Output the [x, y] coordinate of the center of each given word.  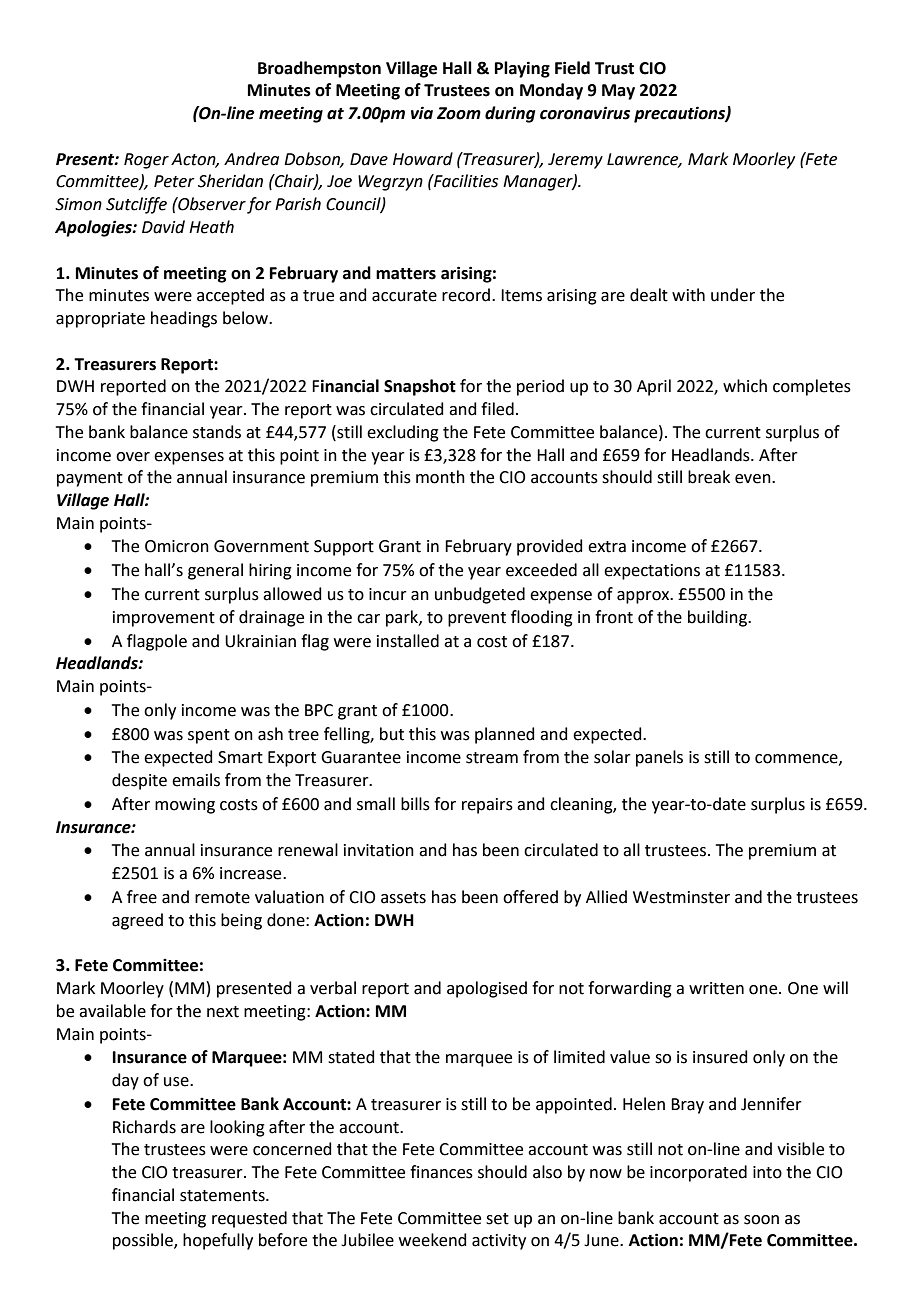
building [718, 618]
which [745, 386]
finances [441, 1172]
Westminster [681, 897]
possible [144, 1241]
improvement [164, 619]
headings [184, 319]
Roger [146, 161]
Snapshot [420, 387]
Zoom [459, 113]
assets [403, 898]
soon [761, 1220]
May [618, 92]
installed [408, 641]
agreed [137, 921]
